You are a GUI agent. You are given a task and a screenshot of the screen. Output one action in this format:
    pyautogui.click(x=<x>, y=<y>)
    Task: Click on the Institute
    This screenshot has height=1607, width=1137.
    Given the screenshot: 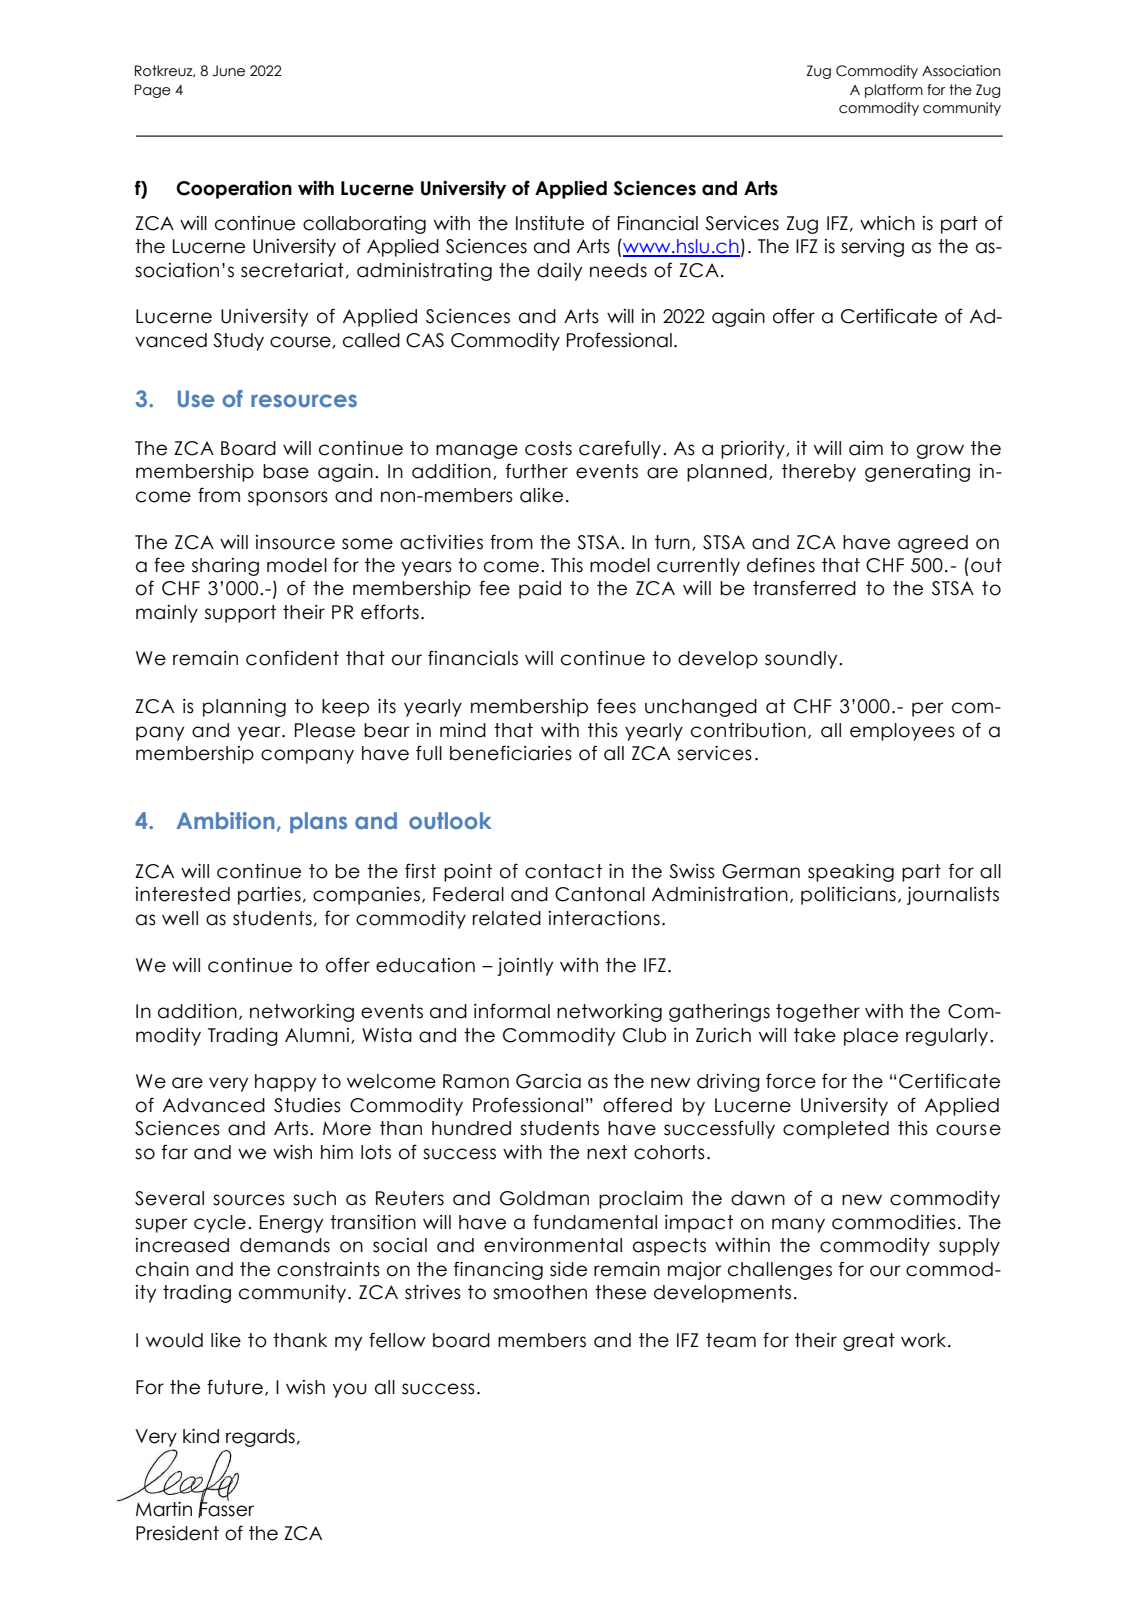 What is the action you would take?
    pyautogui.click(x=550, y=223)
